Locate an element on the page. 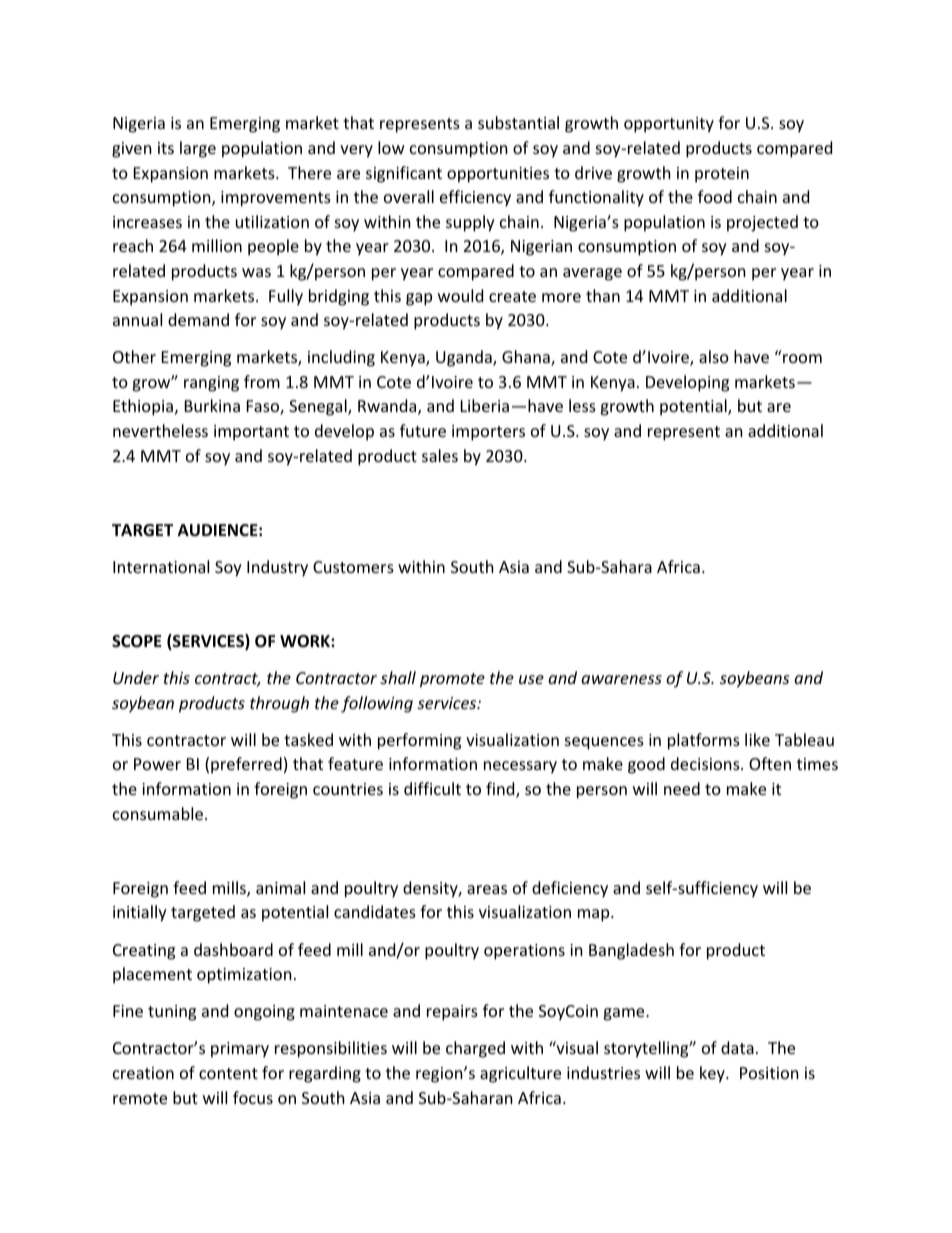  also is located at coordinates (714, 356).
